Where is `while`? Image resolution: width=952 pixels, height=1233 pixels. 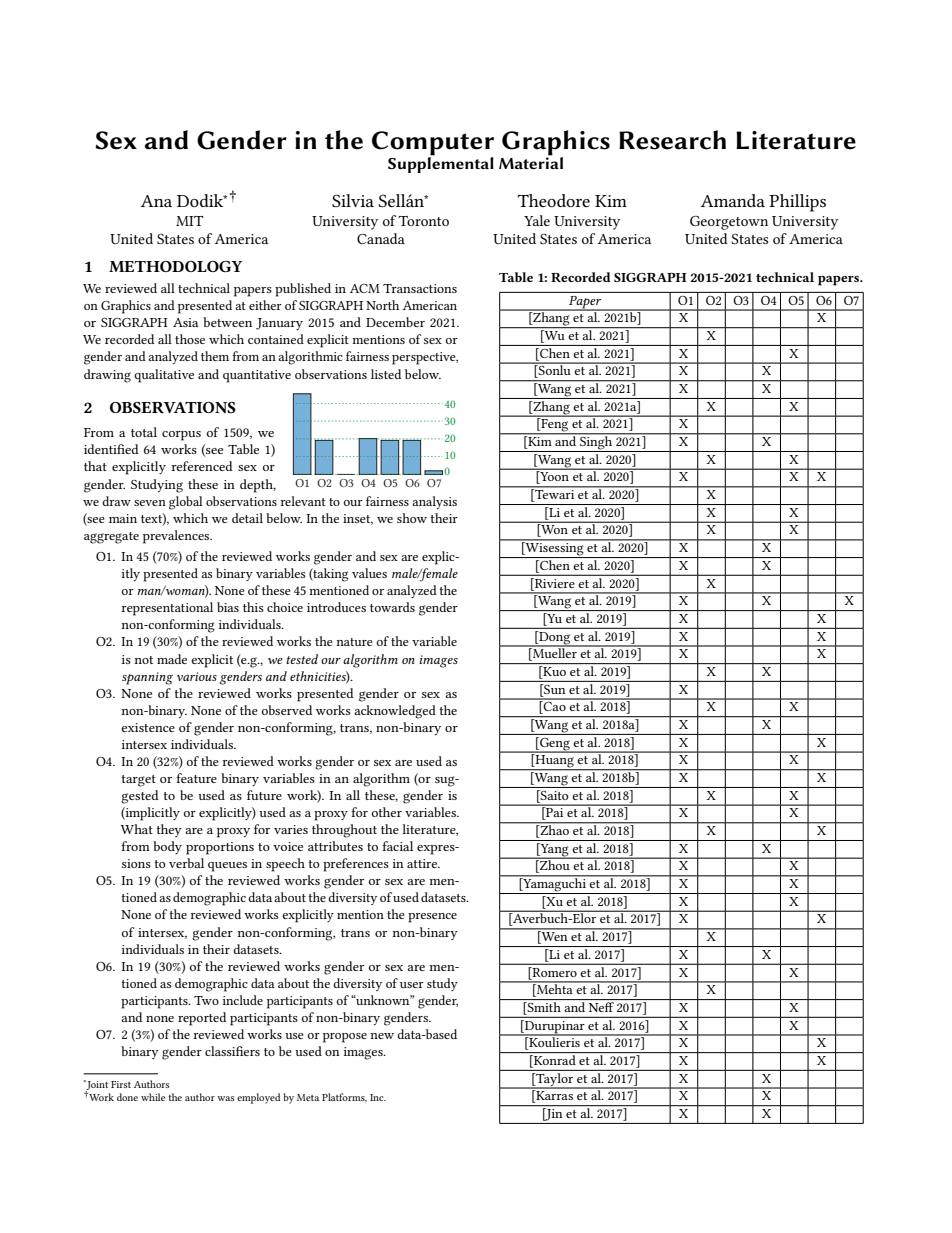
while is located at coordinates (153, 1097).
